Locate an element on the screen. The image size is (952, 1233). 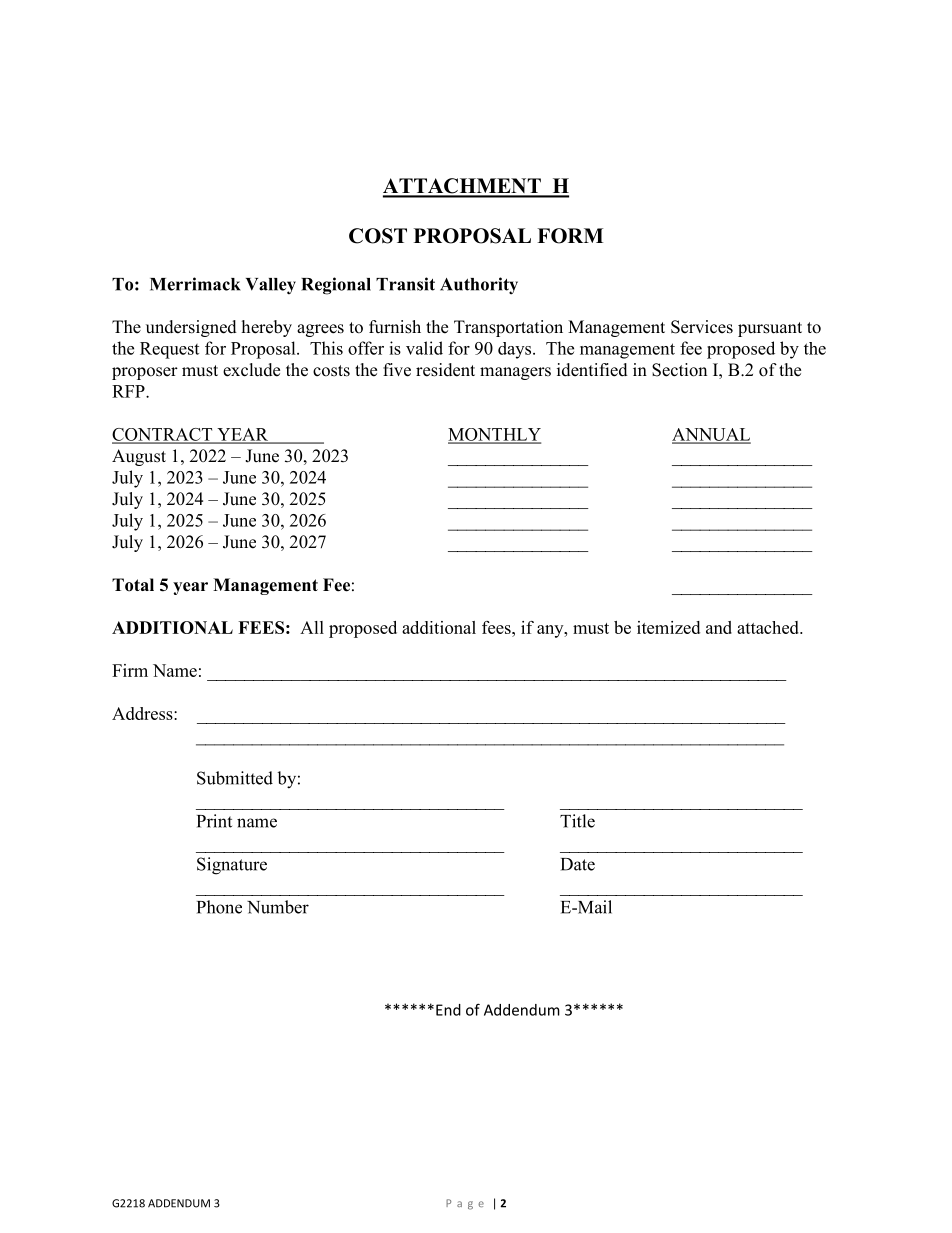
FORM is located at coordinates (570, 236).
